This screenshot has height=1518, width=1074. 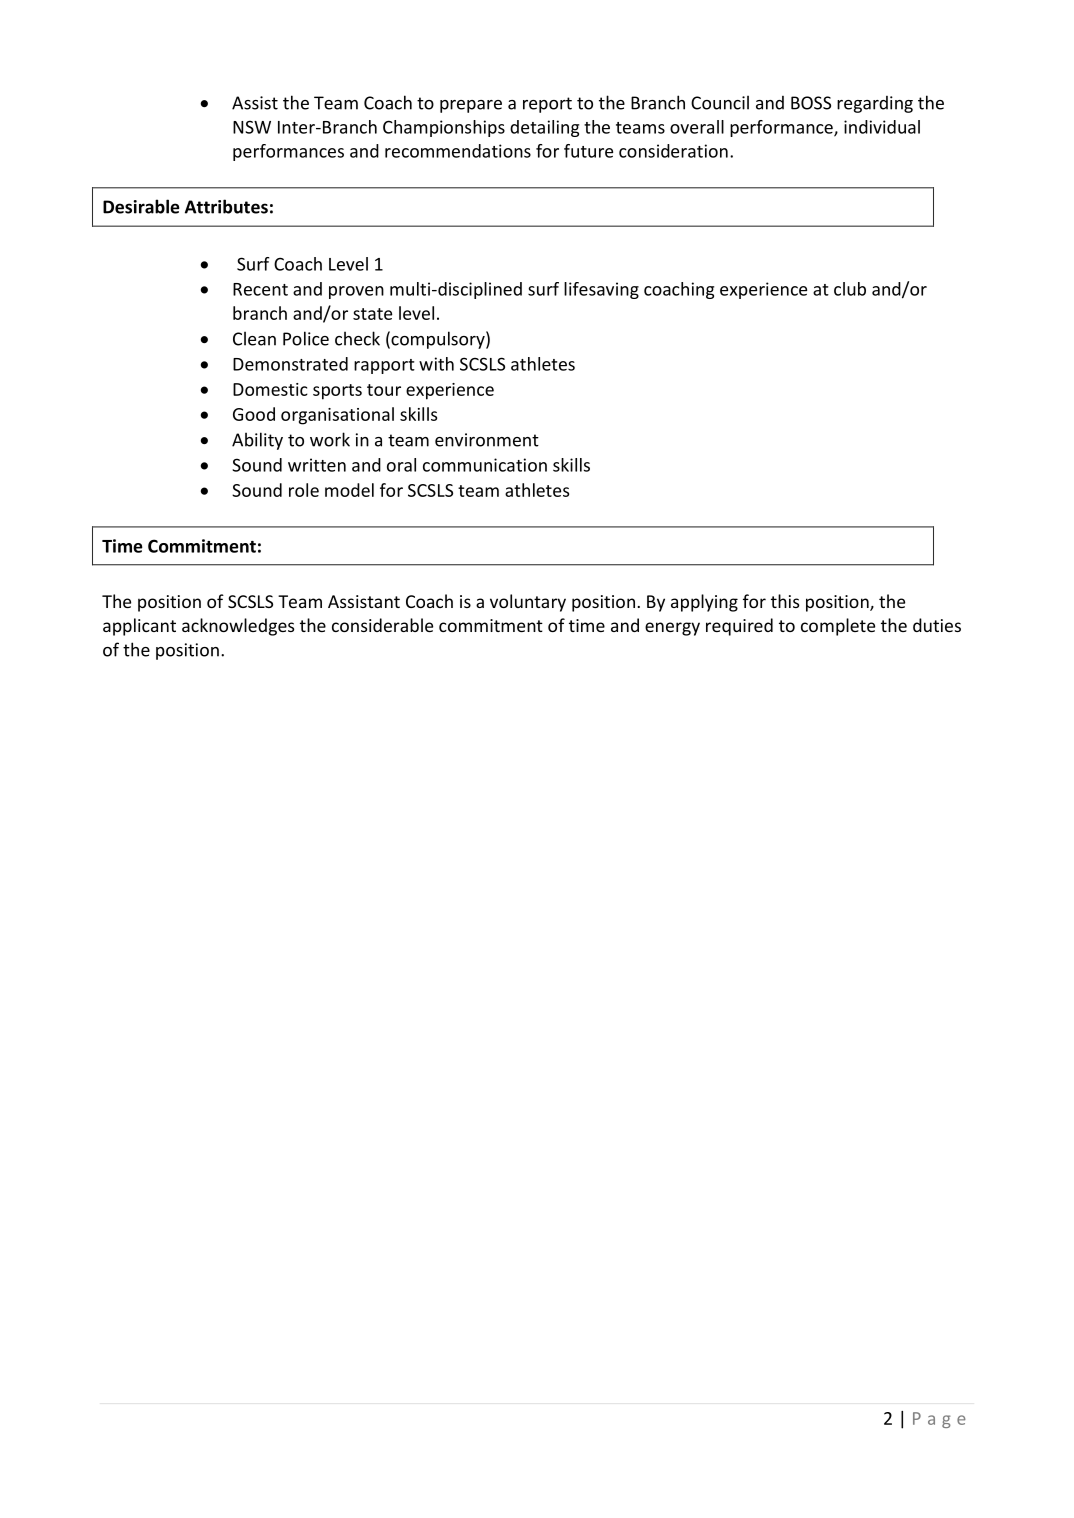 I want to click on acknowledges, so click(x=238, y=627).
